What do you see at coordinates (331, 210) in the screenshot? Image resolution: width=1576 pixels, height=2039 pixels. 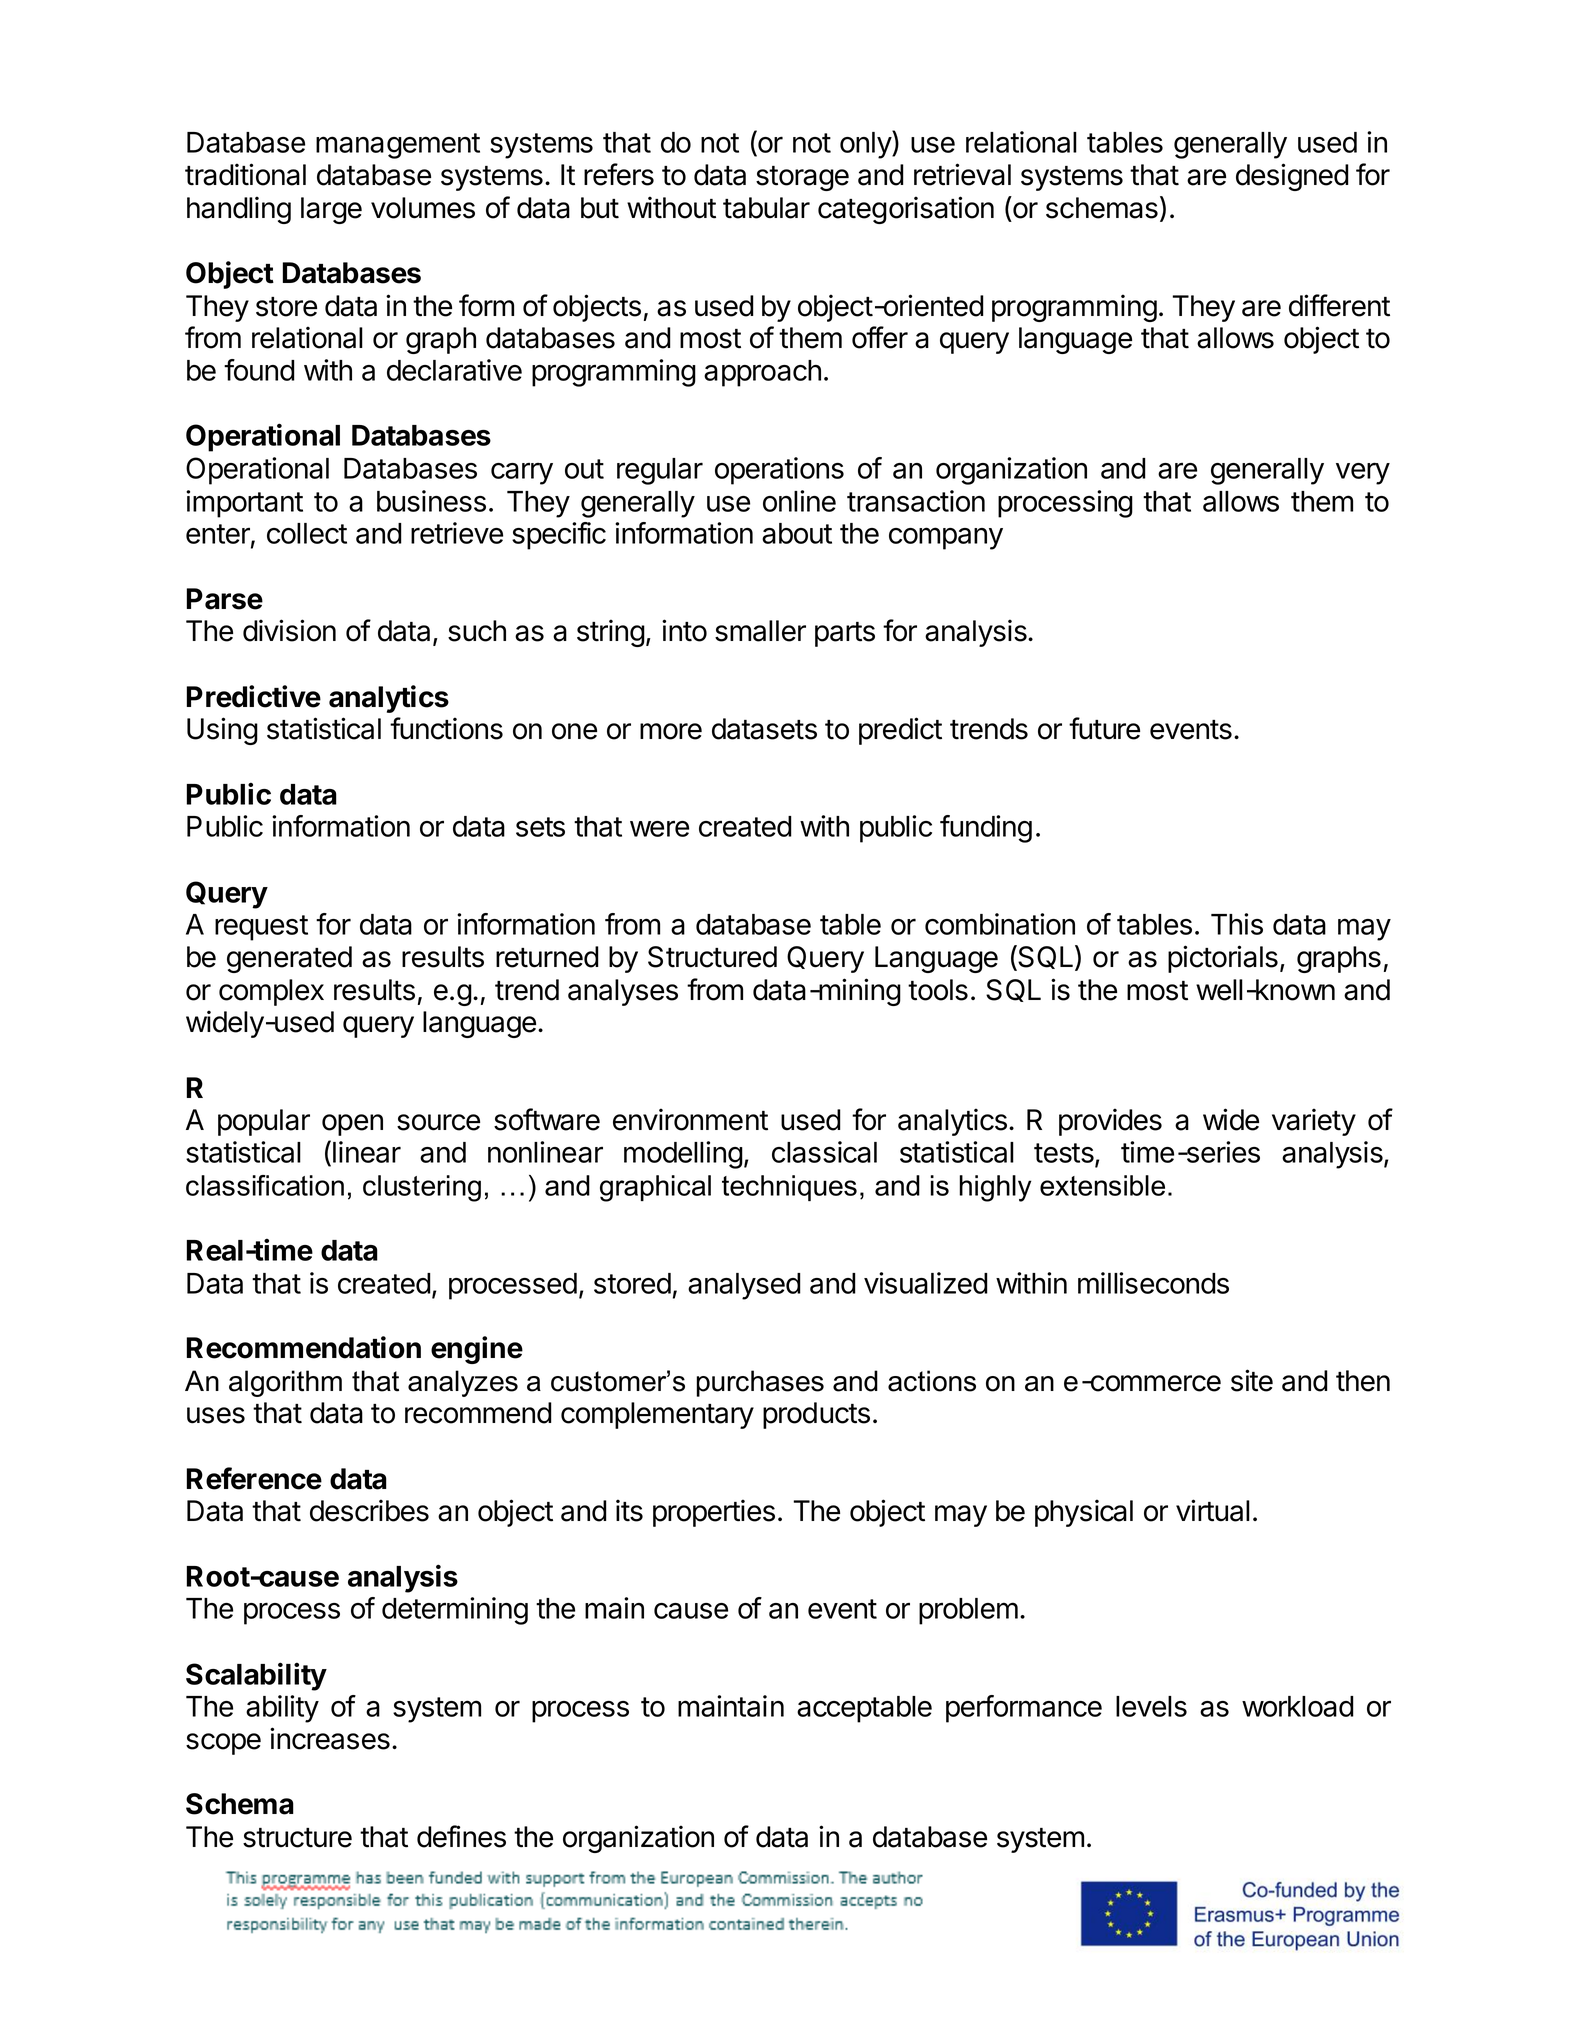 I see `large` at bounding box center [331, 210].
